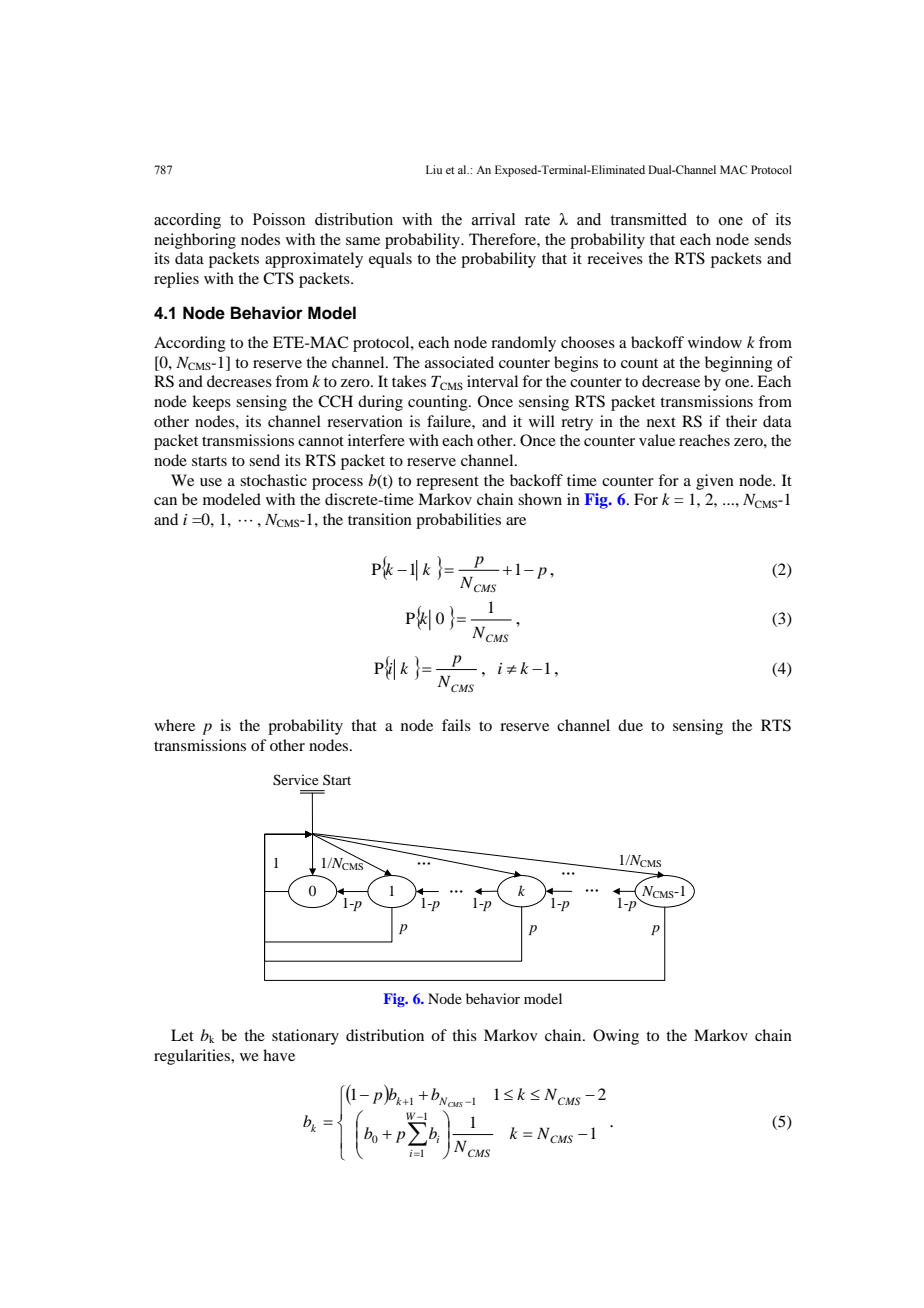 The height and width of the screenshot is (1308, 924). I want to click on Poisson, so click(279, 219).
